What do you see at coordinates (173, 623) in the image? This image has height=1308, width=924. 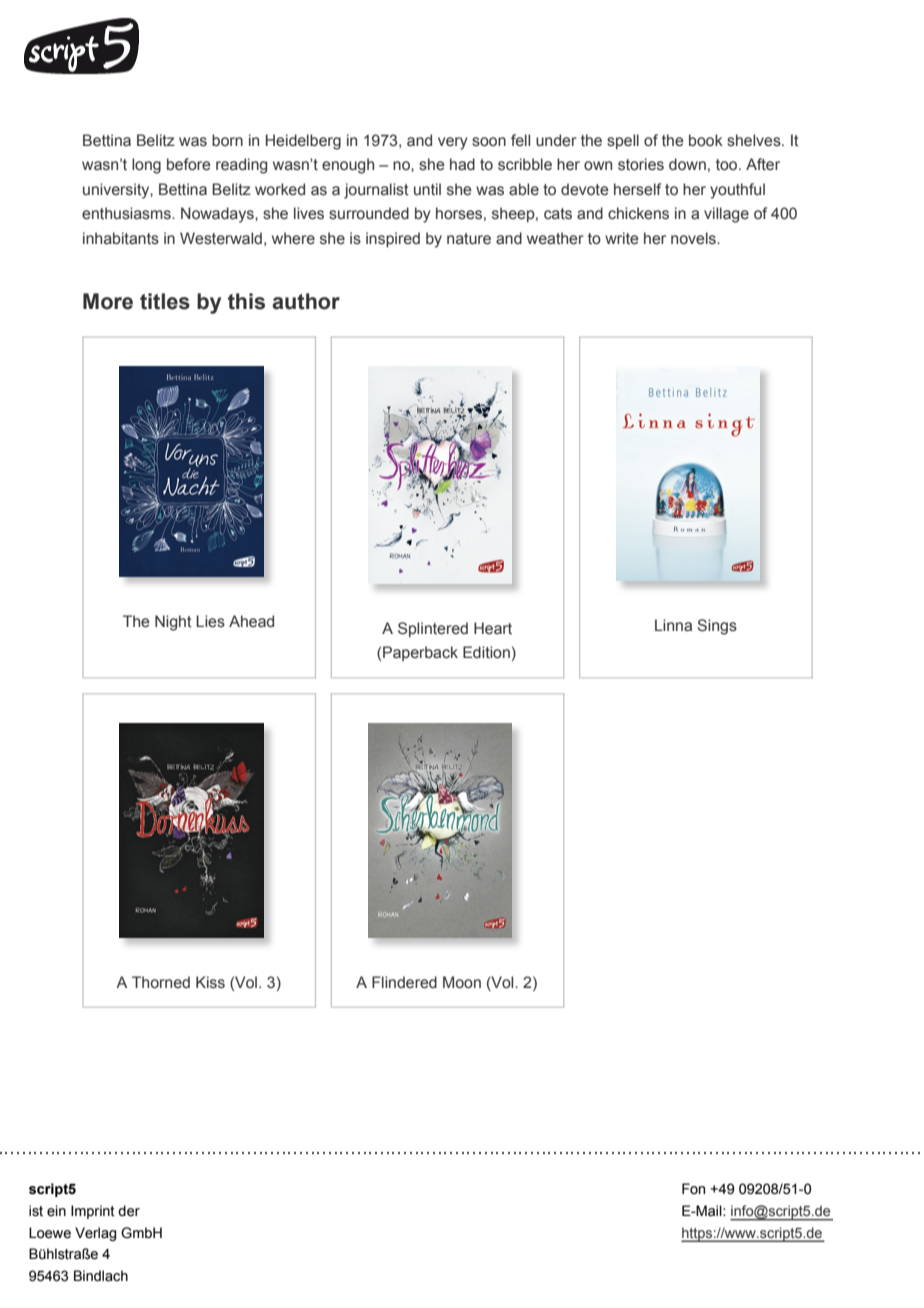 I see `Night` at bounding box center [173, 623].
